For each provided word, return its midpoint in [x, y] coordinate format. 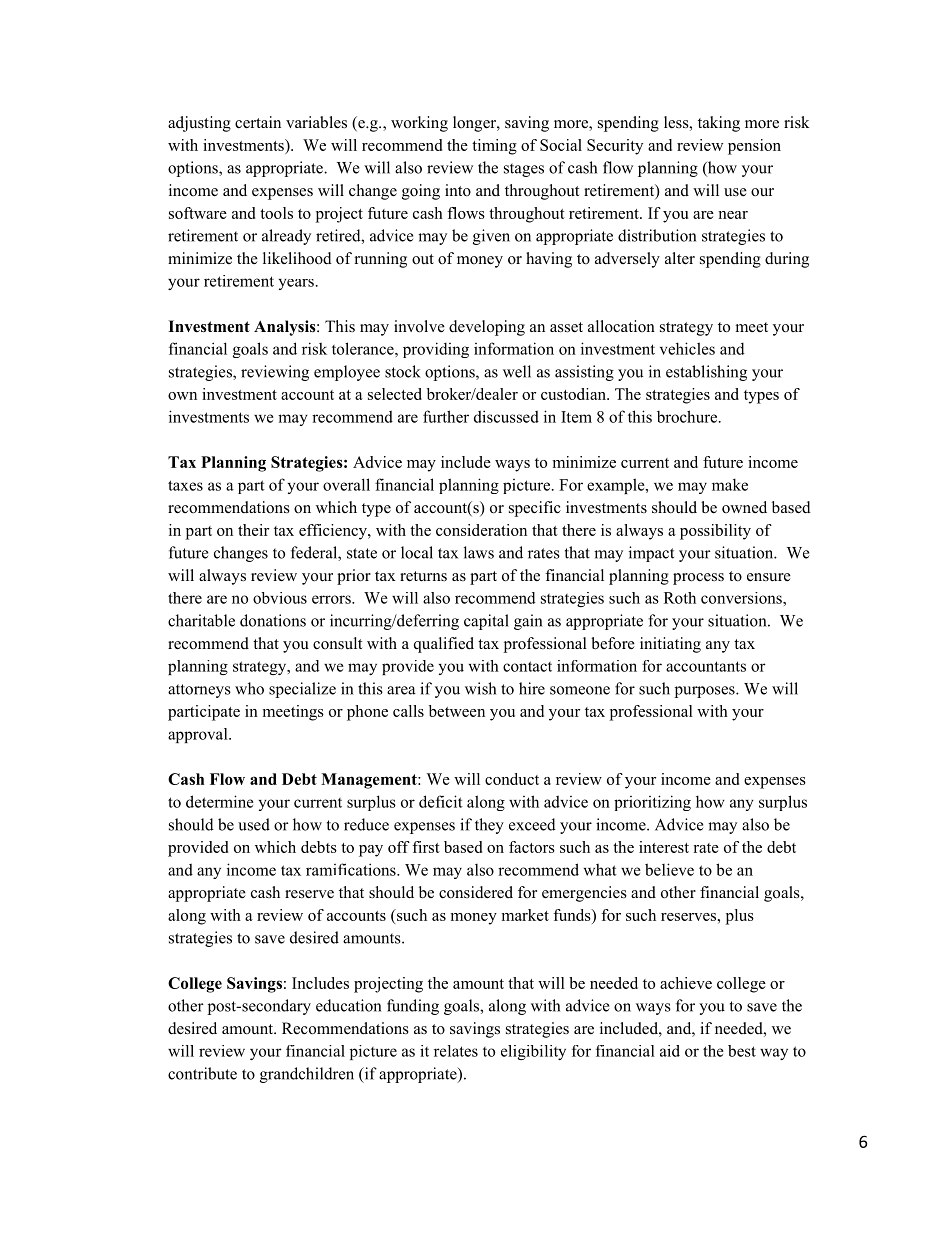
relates [456, 1051]
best [742, 1051]
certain [258, 122]
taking [719, 124]
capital [486, 622]
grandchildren [307, 1075]
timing [494, 147]
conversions [742, 598]
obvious [280, 598]
